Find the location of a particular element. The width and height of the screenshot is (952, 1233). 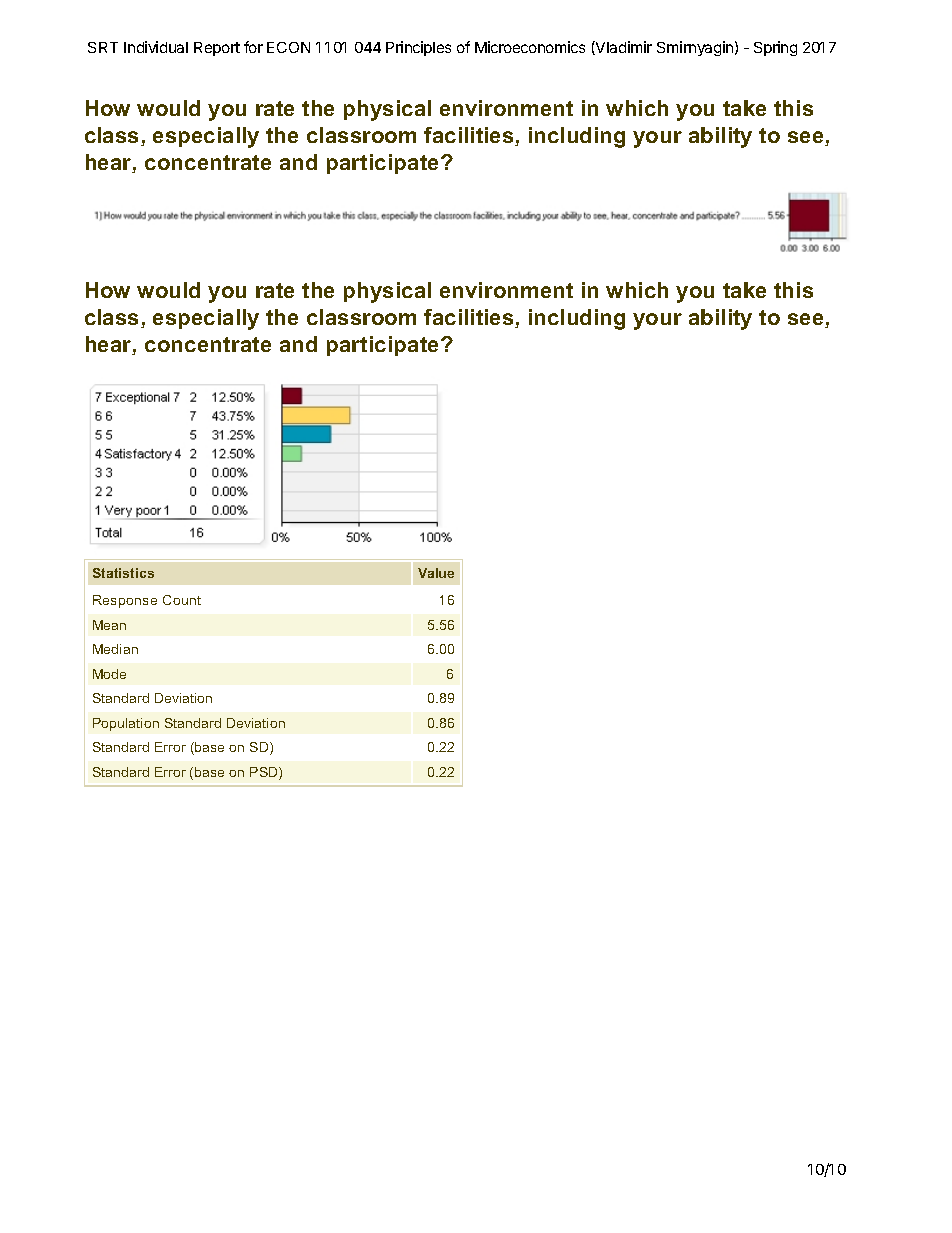

for is located at coordinates (253, 47).
